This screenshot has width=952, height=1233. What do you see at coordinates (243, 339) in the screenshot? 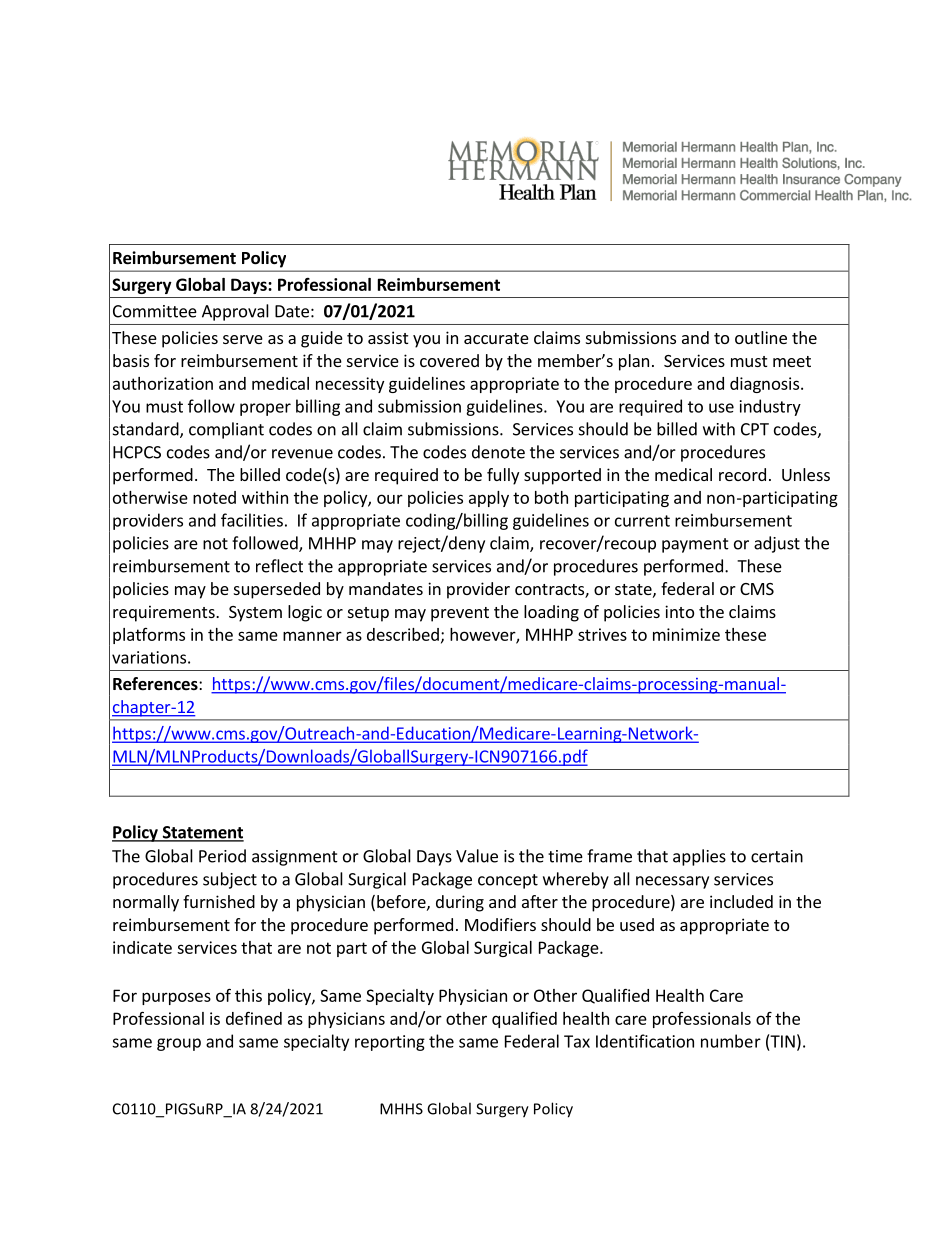
I see `serve` at bounding box center [243, 339].
